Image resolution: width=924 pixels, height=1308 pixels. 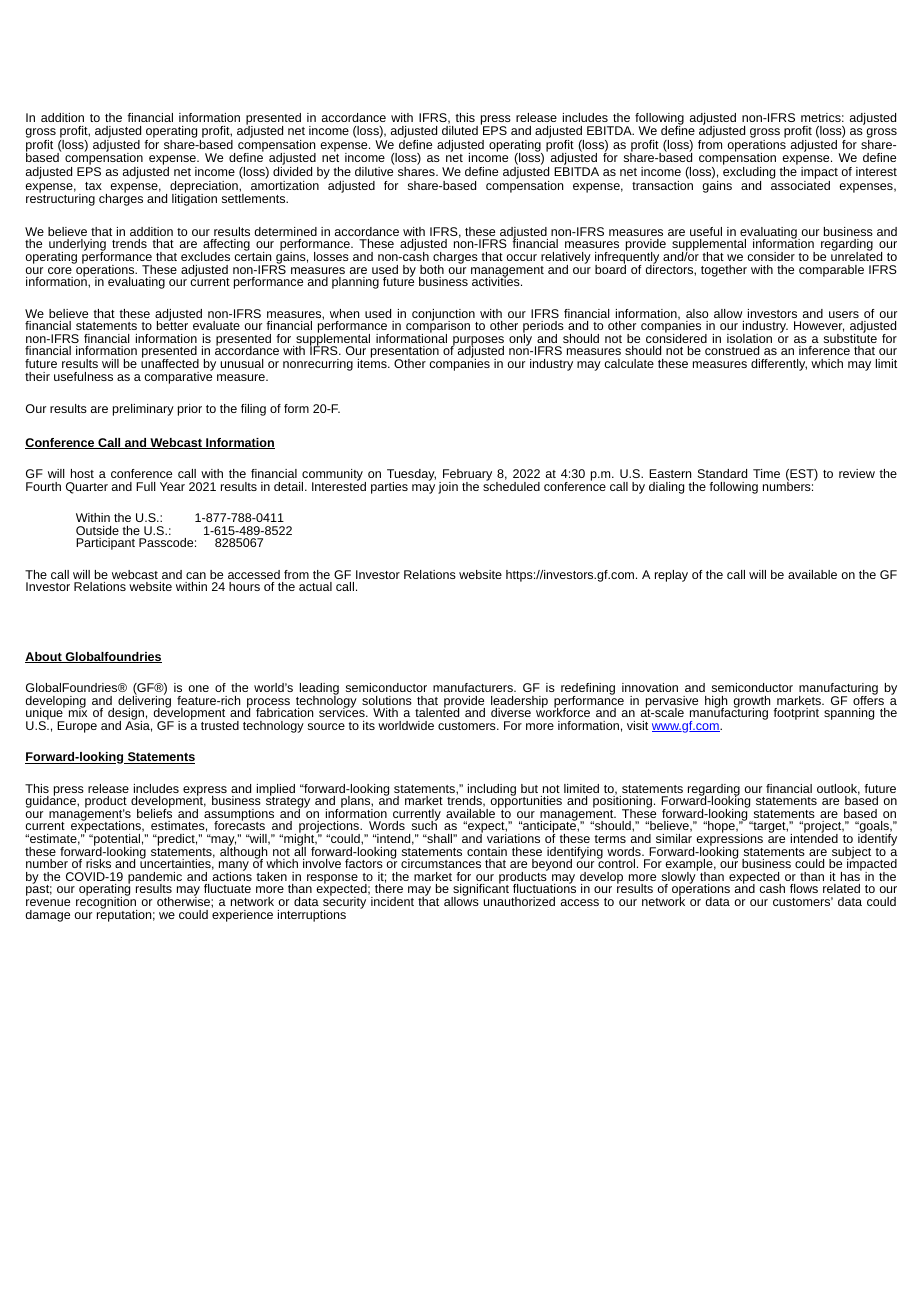 What do you see at coordinates (227, 888) in the image?
I see `fluctuate` at bounding box center [227, 888].
